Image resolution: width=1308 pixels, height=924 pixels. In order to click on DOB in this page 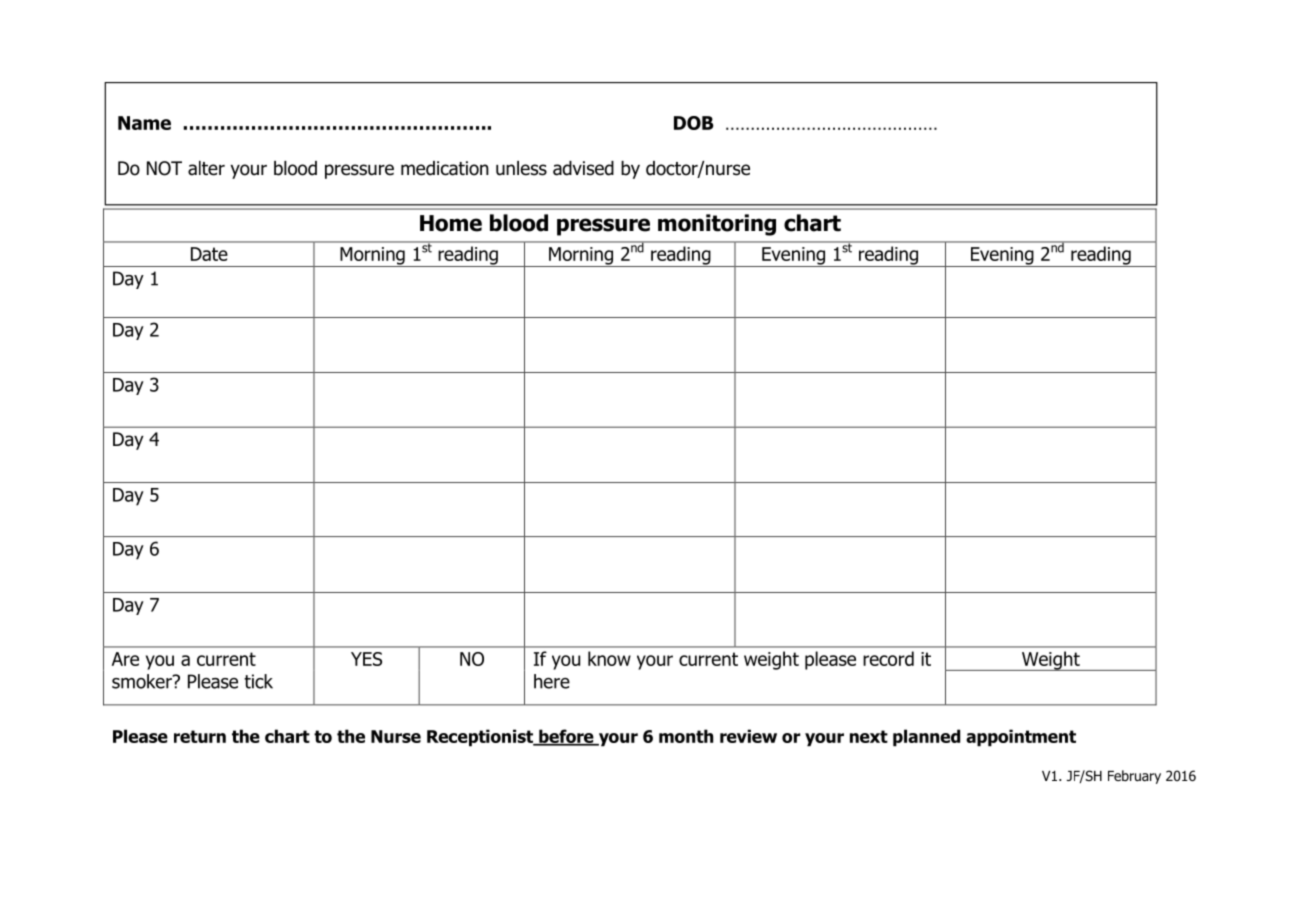, I will do `click(694, 123)`.
